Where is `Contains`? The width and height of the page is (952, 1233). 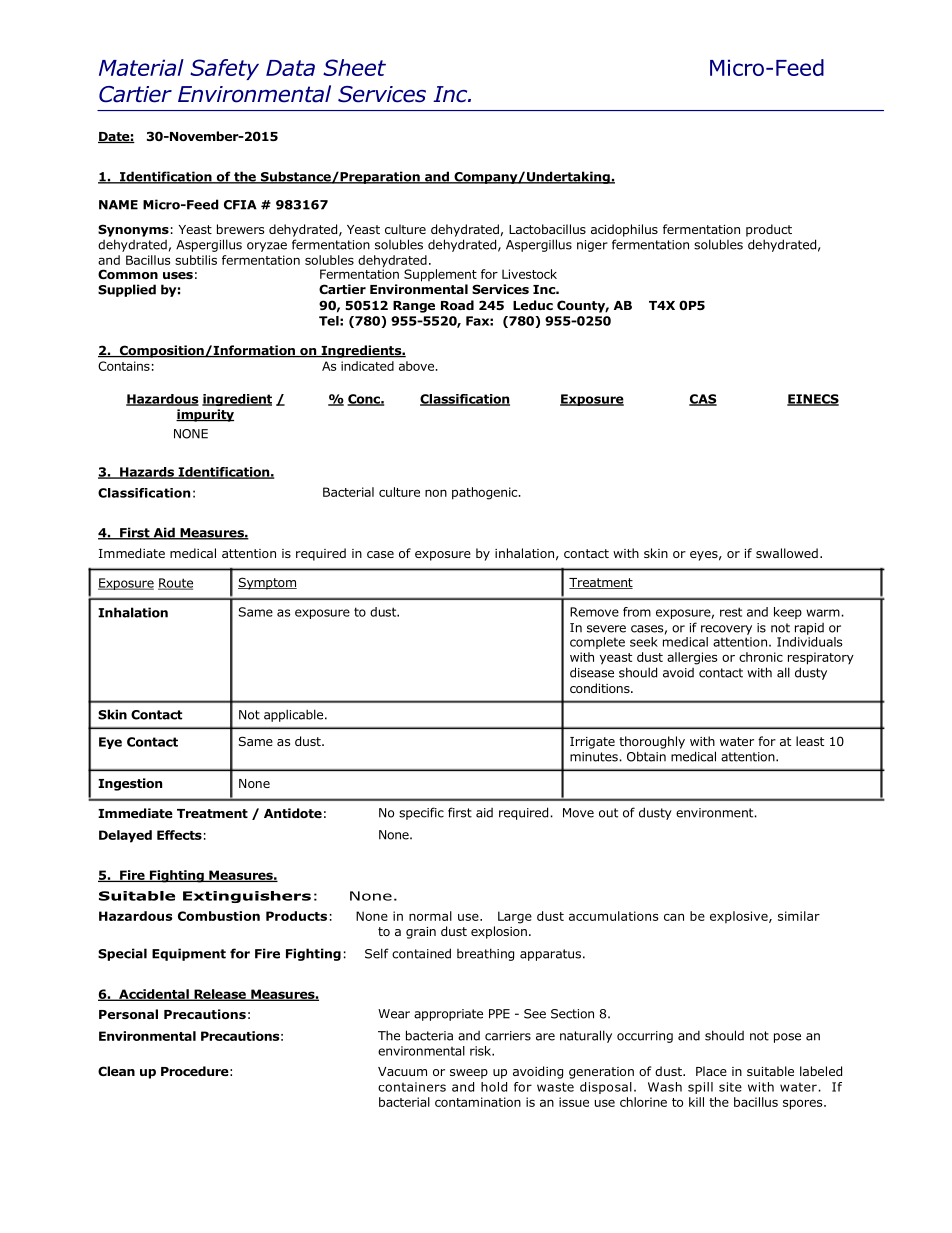 Contains is located at coordinates (124, 366).
